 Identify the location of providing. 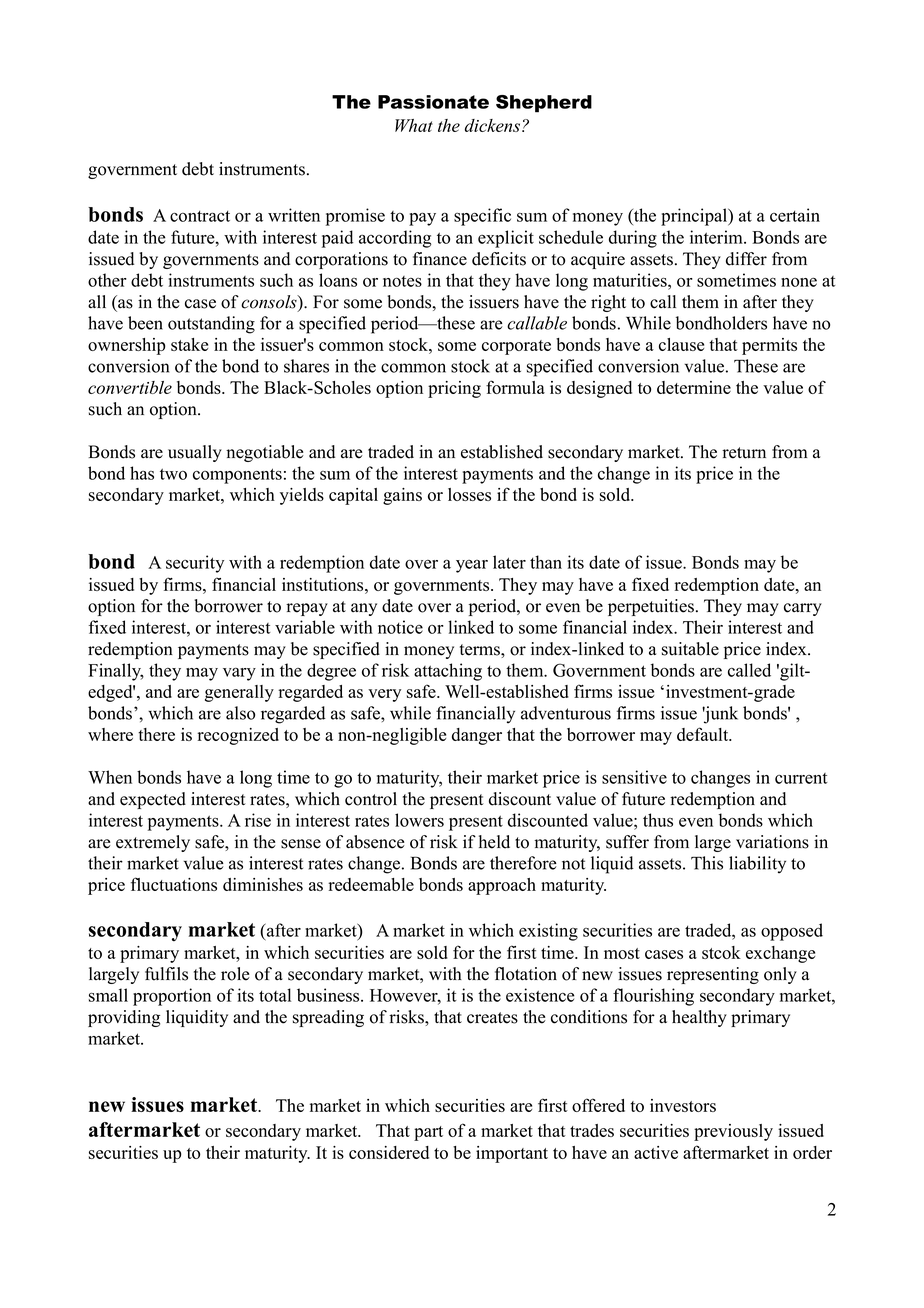
(124, 1018).
